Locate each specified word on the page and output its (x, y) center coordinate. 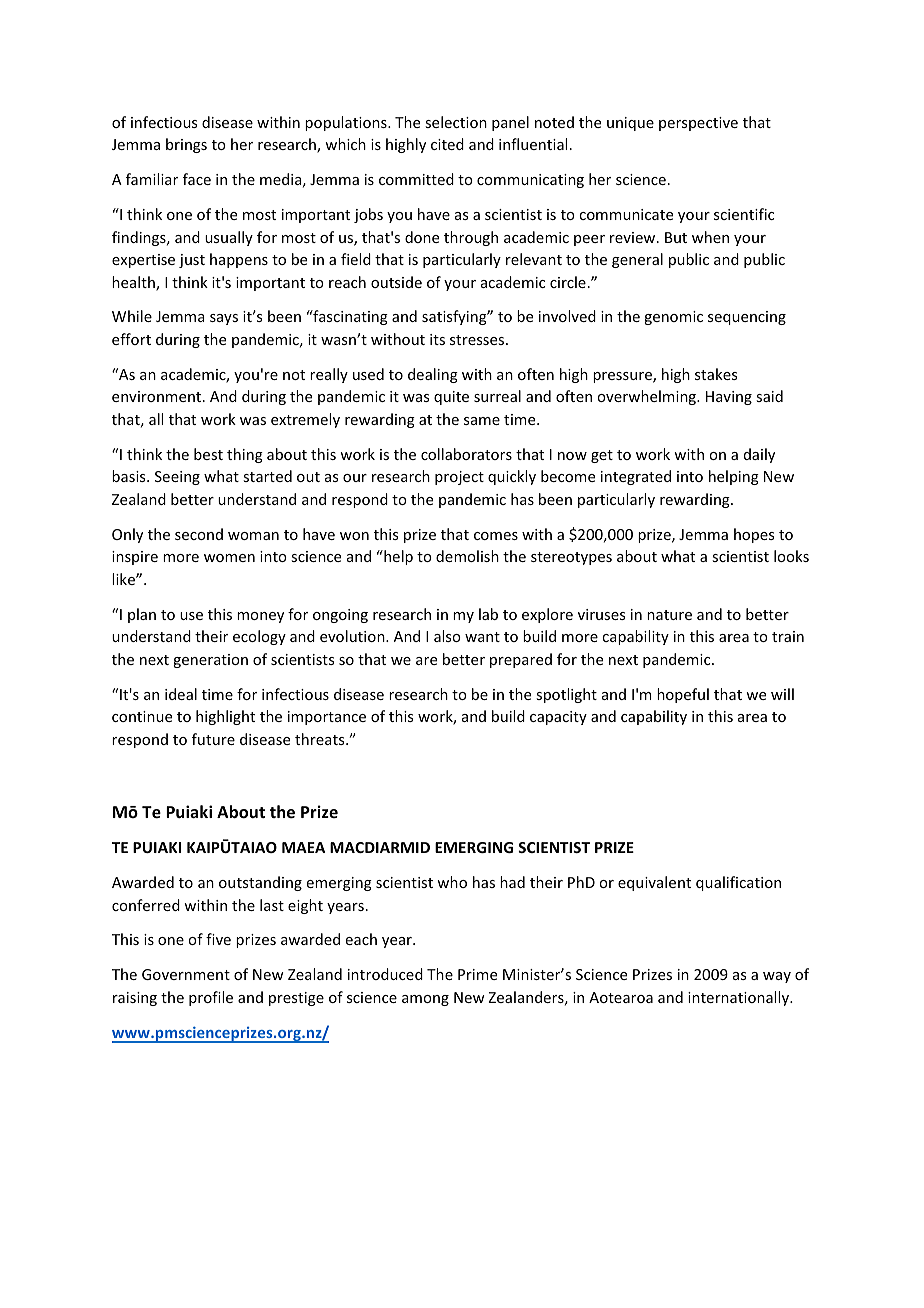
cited (447, 144)
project (459, 478)
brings (186, 145)
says (224, 319)
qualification (738, 883)
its (437, 339)
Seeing (177, 478)
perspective (698, 124)
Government (186, 974)
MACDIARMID (380, 847)
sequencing (747, 318)
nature (669, 615)
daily (759, 455)
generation (210, 661)
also (447, 636)
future (213, 739)
